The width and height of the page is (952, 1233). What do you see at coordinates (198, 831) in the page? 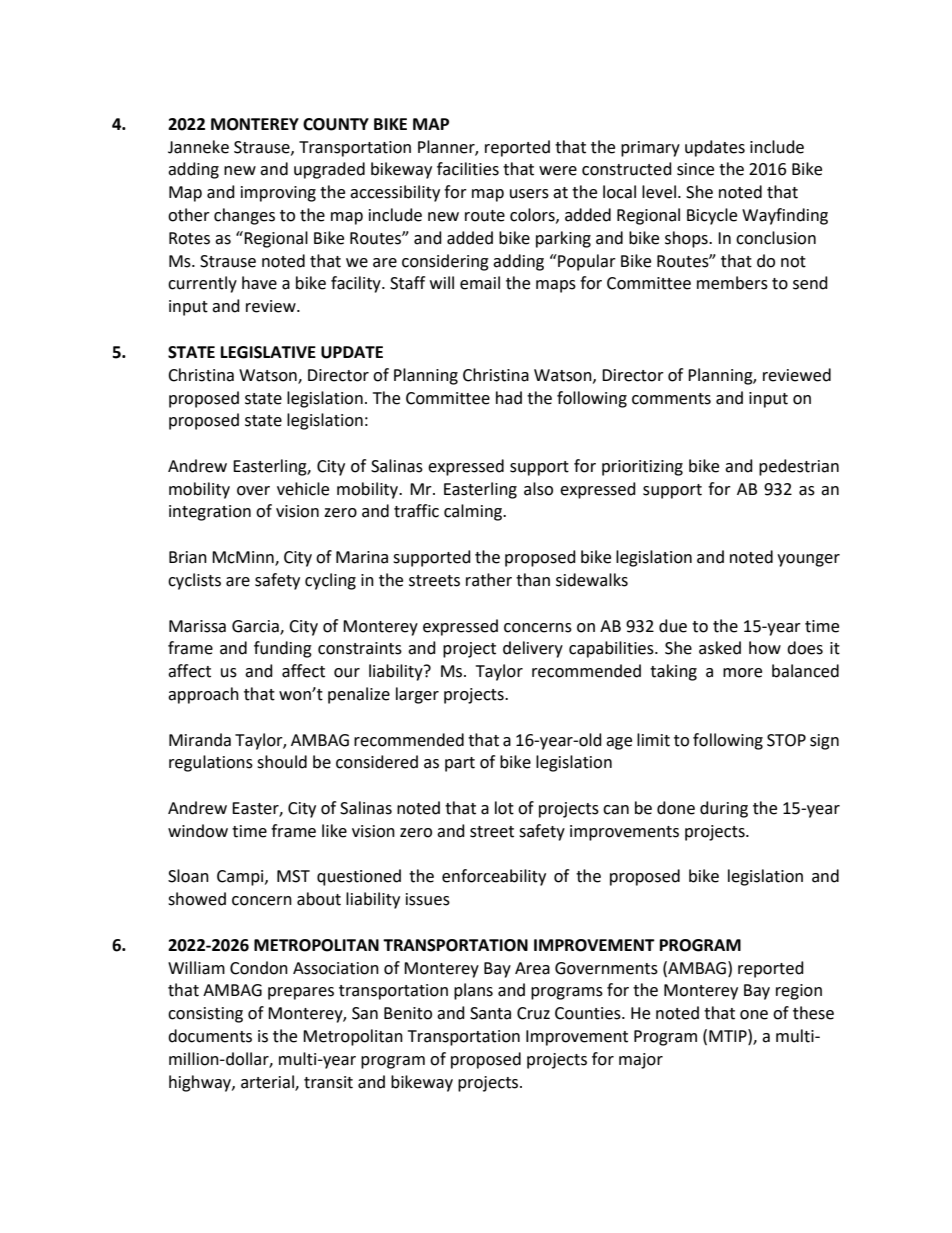
I see `window` at bounding box center [198, 831].
